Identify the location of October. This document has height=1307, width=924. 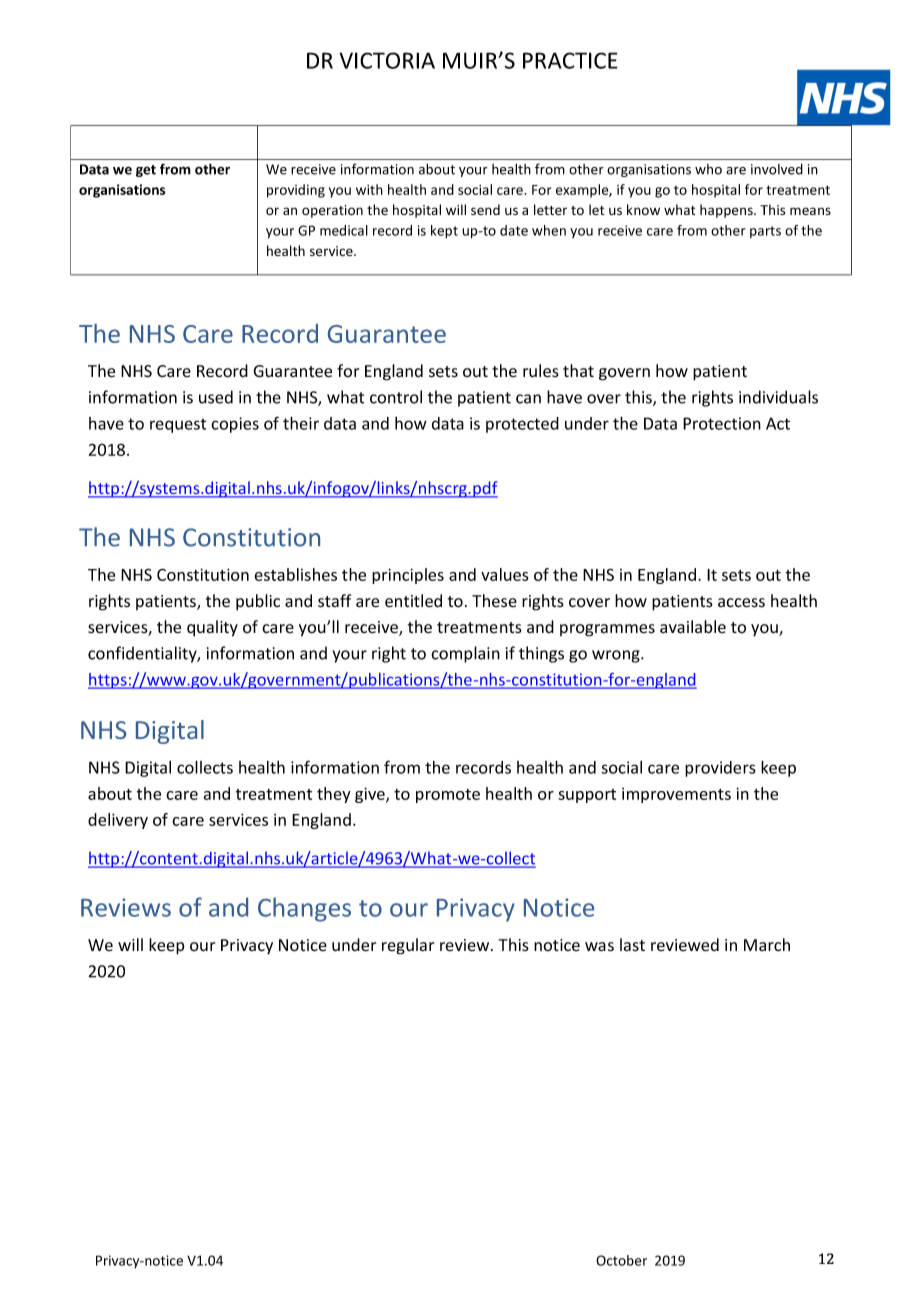
(621, 1260).
